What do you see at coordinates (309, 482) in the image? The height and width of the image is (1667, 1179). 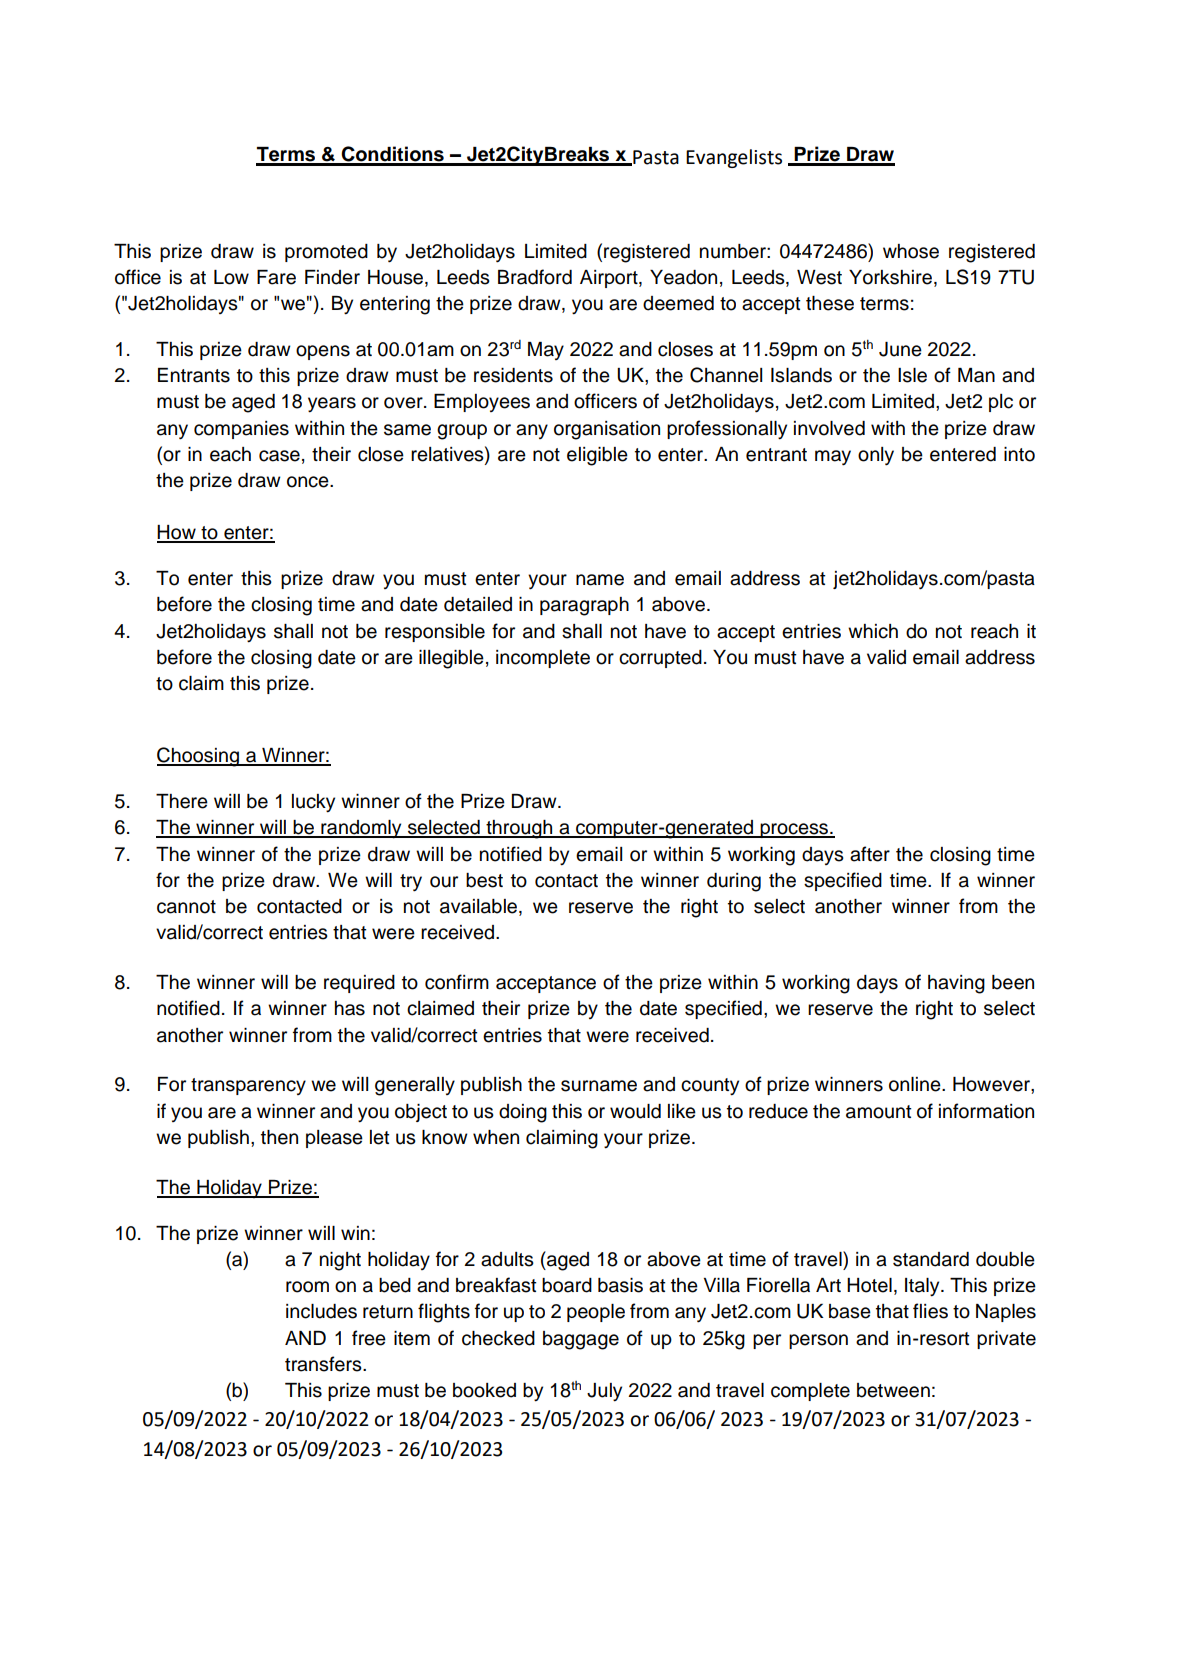 I see `once` at bounding box center [309, 482].
